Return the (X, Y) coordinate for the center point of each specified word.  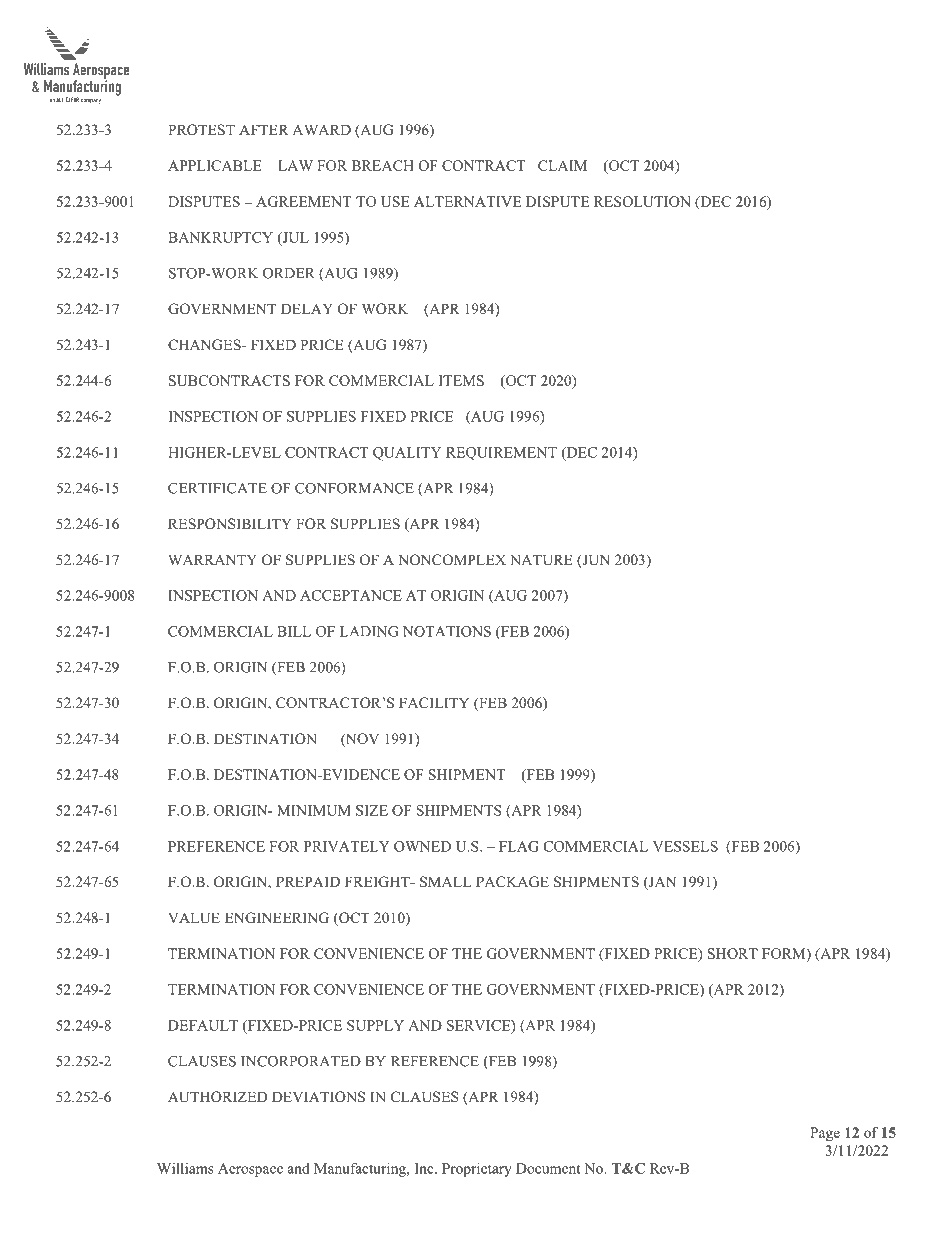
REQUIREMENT (501, 454)
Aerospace (250, 1170)
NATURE (541, 560)
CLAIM (562, 165)
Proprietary (477, 1170)
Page (825, 1134)
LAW (295, 165)
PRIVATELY (347, 846)
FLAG (519, 846)
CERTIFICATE (217, 488)
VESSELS (685, 846)
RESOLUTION (642, 201)
